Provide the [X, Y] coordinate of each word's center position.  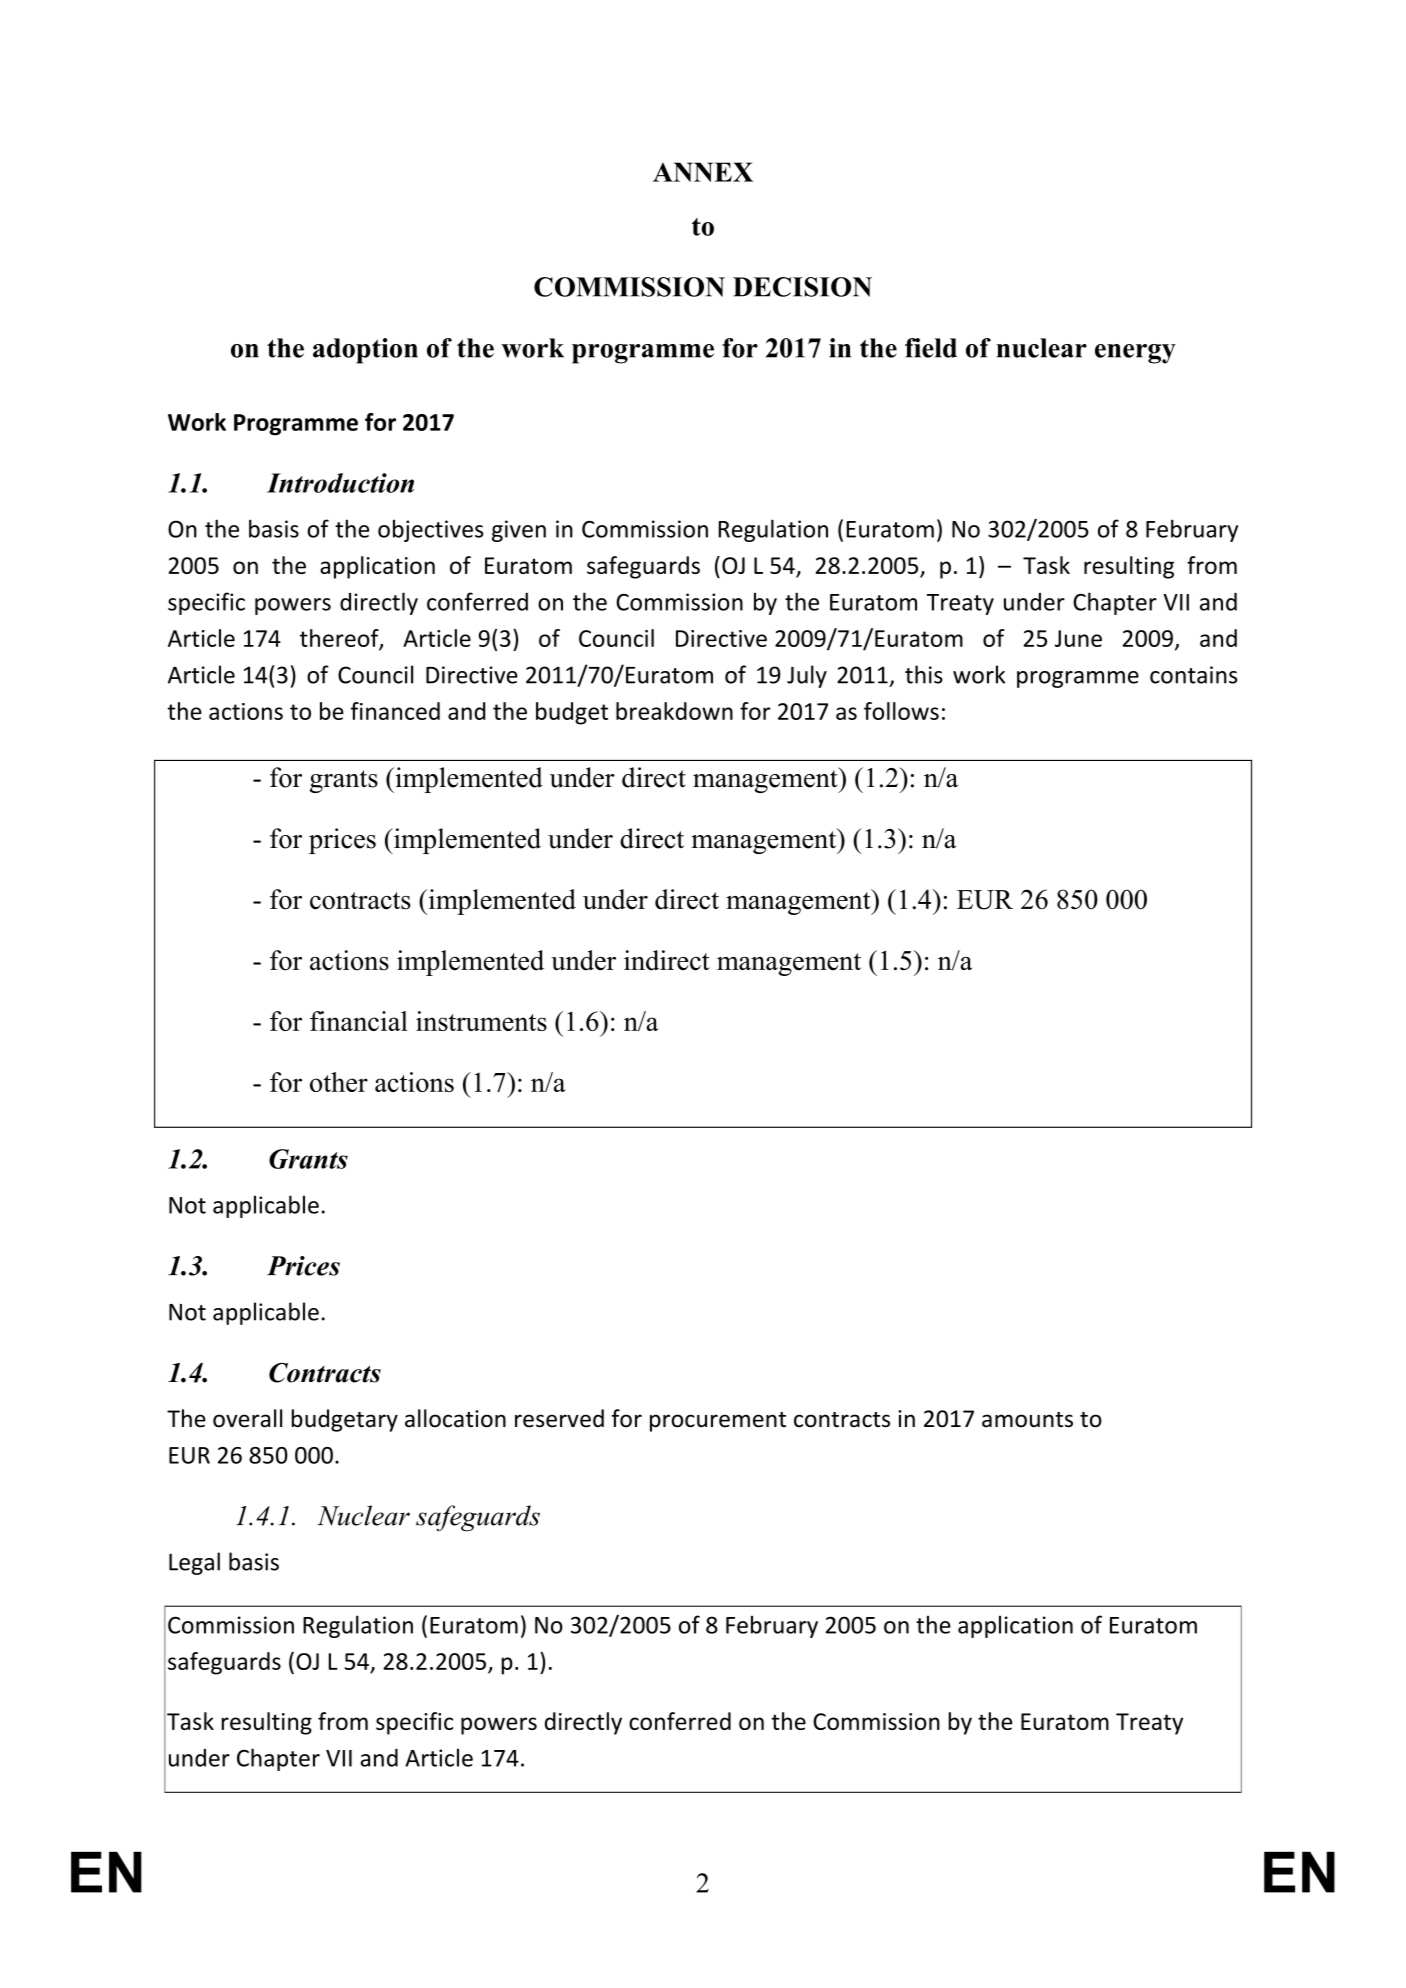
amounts [1027, 1420]
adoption [365, 351]
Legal [194, 1563]
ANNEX [703, 172]
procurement [718, 1422]
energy [1135, 354]
